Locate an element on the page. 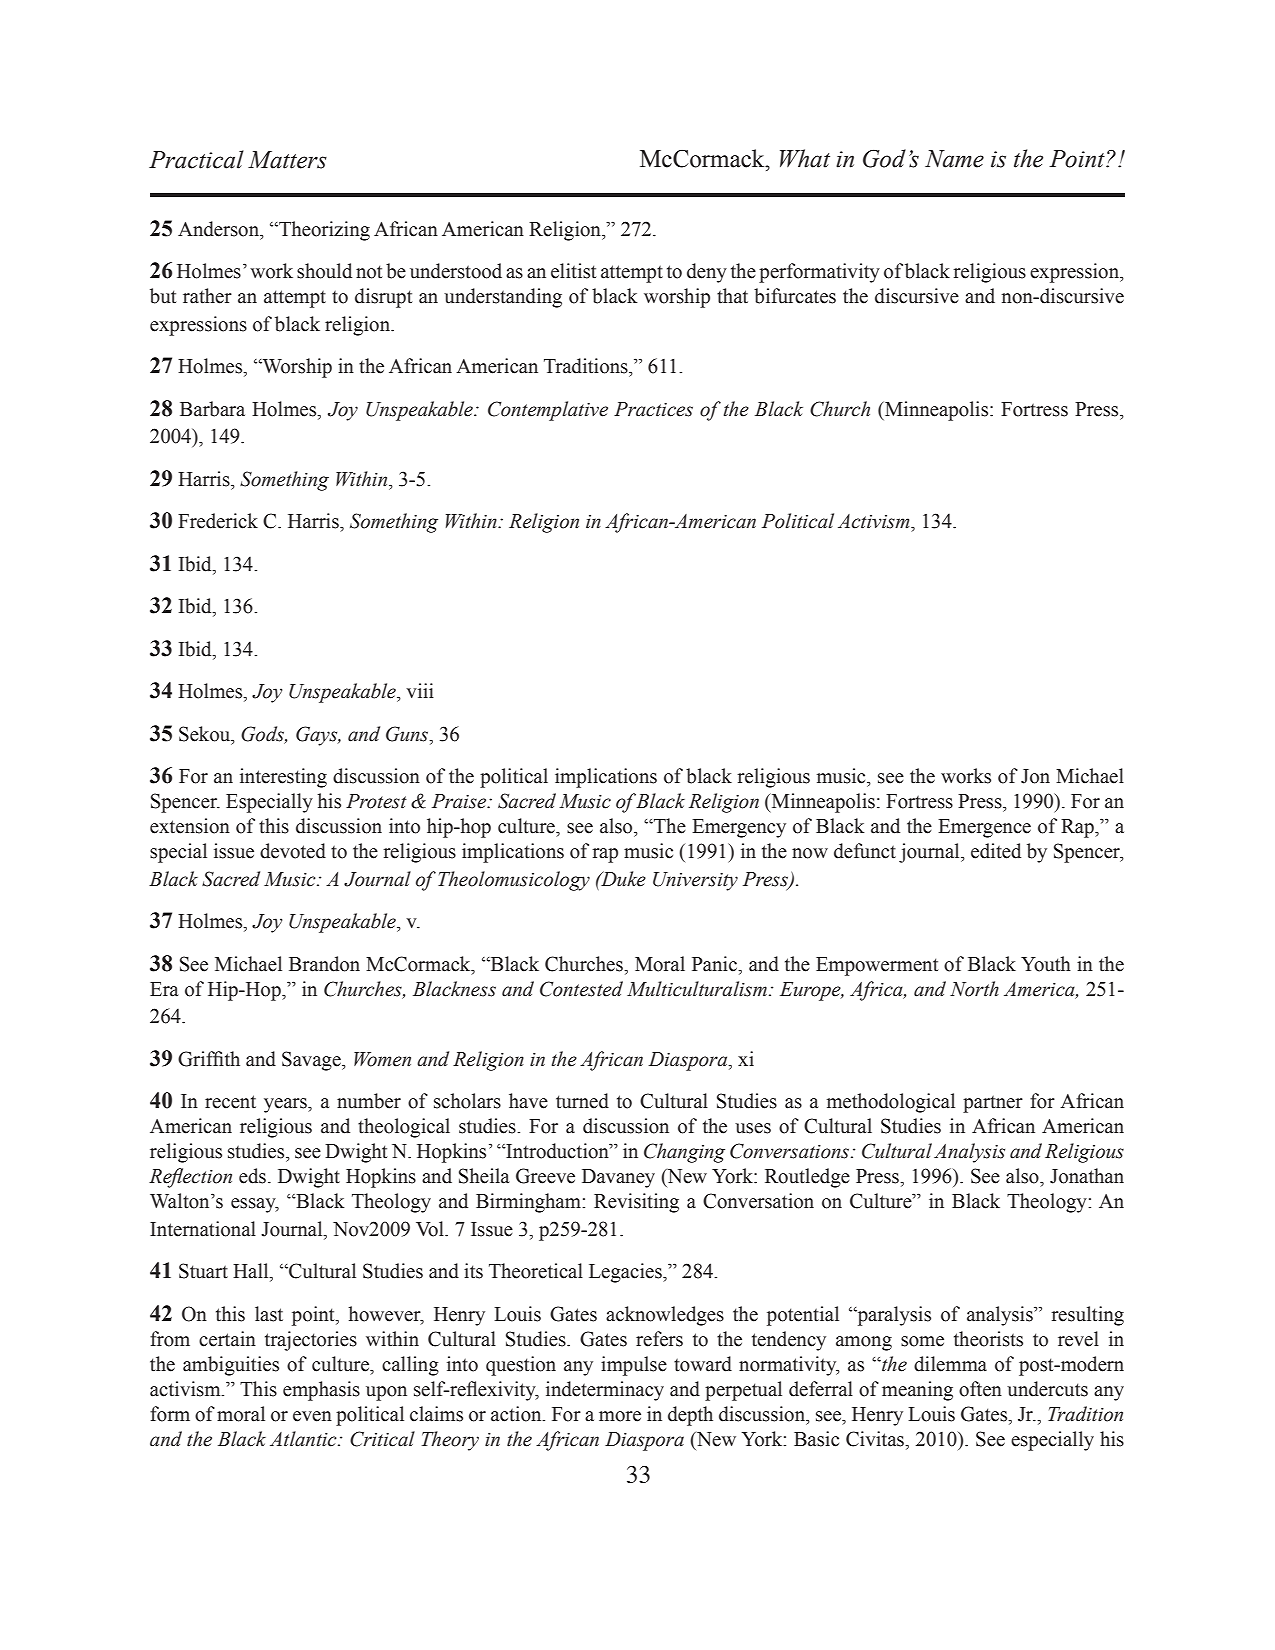 Image resolution: width=1275 pixels, height=1650 pixels. Frederick is located at coordinates (218, 521).
